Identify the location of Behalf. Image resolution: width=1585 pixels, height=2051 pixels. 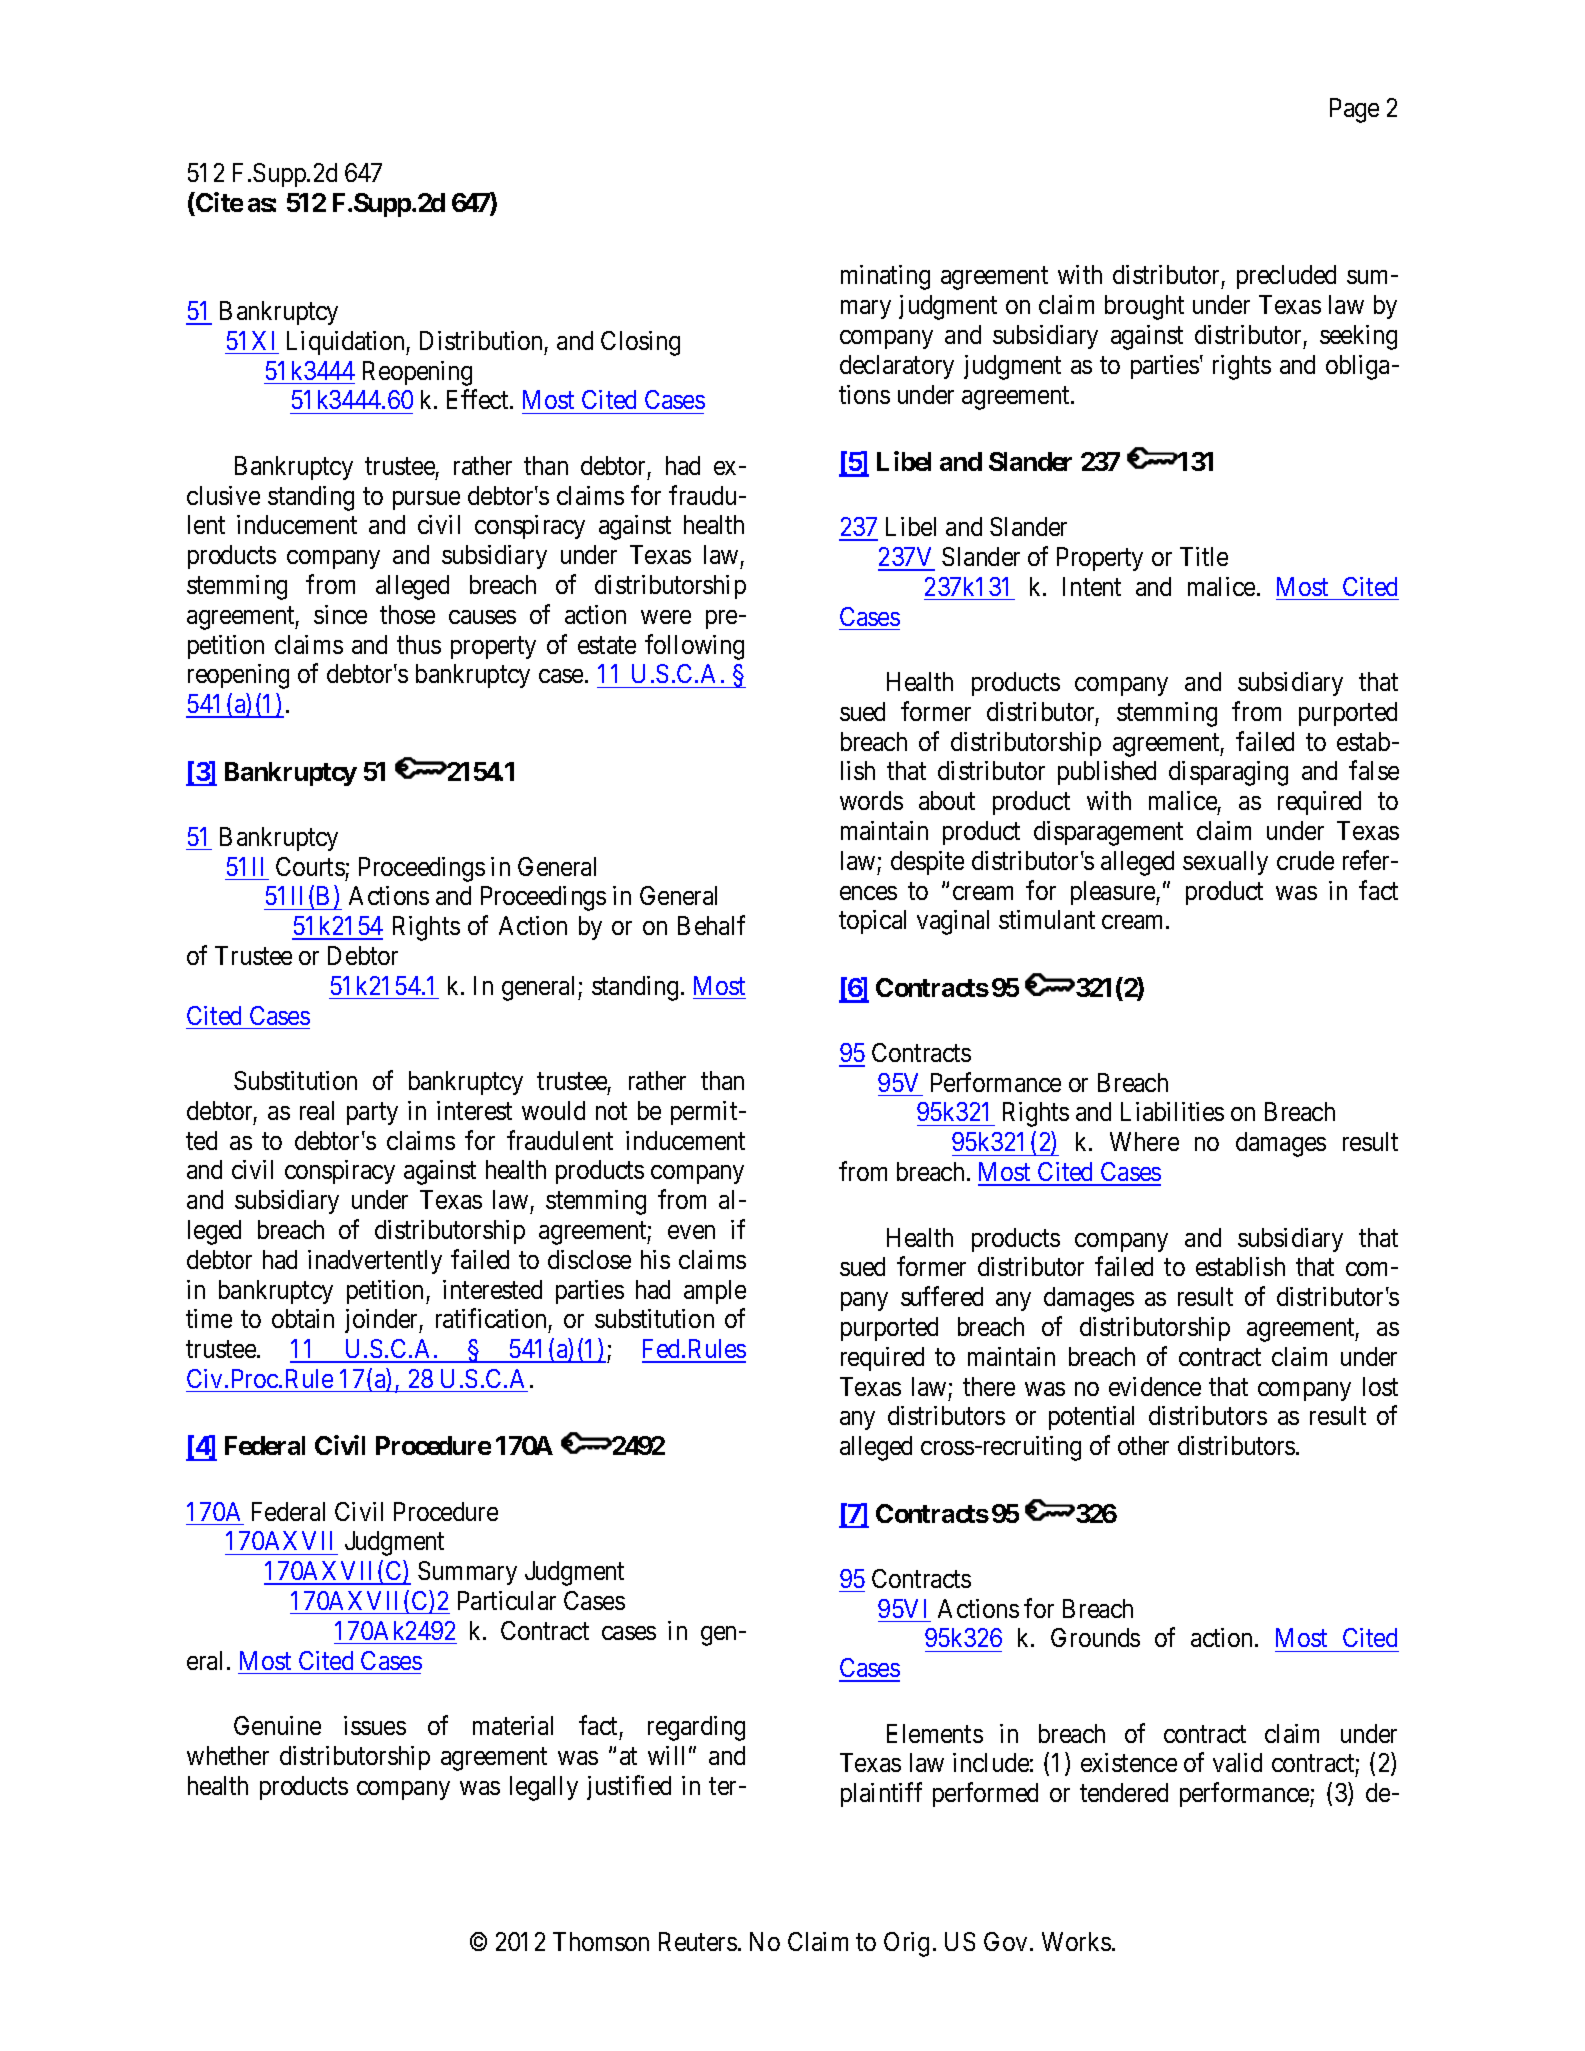
(711, 925).
